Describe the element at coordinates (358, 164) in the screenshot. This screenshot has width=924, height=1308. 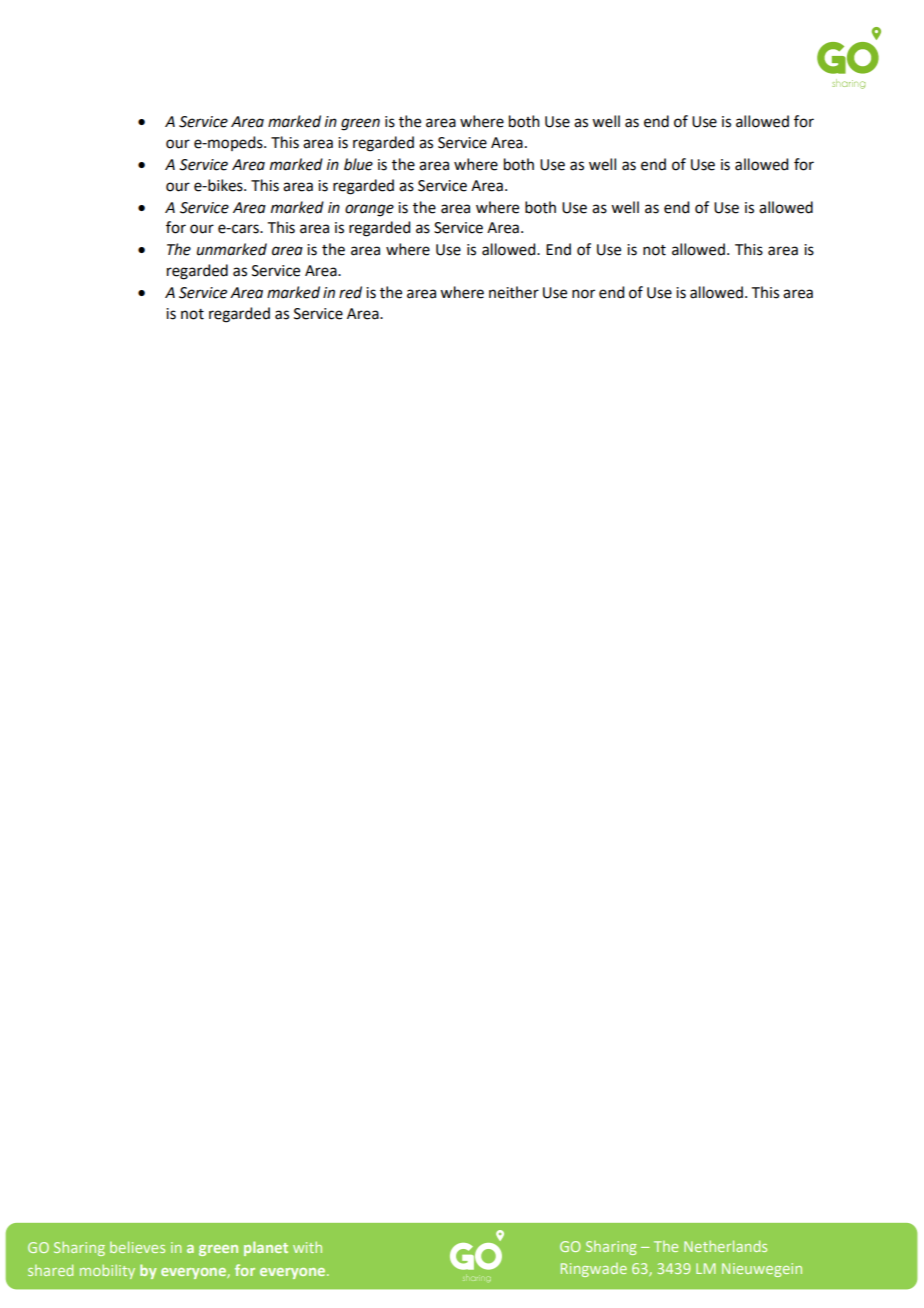
I see `blue` at that location.
